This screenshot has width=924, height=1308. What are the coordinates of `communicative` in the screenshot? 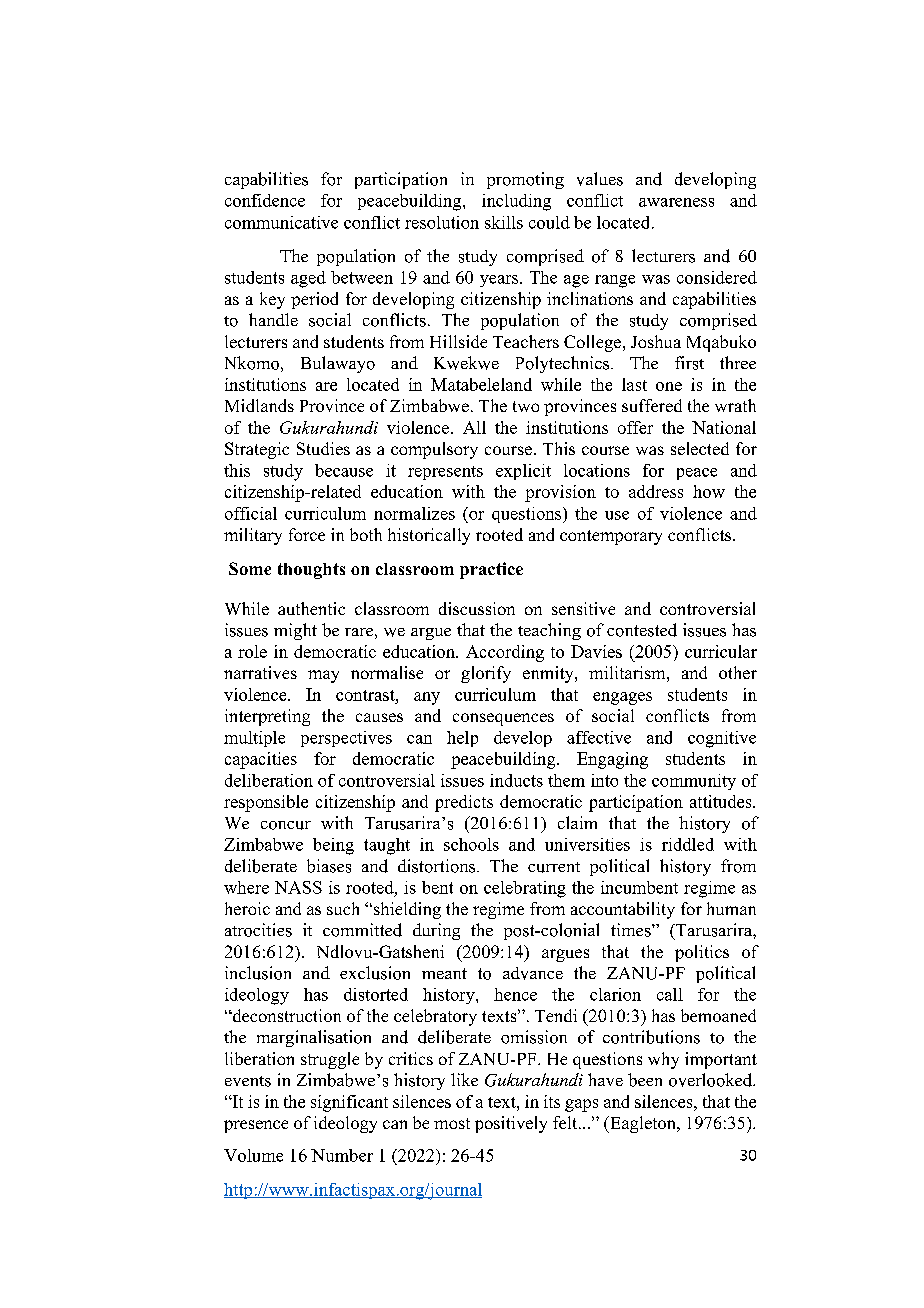 It's located at (281, 222).
